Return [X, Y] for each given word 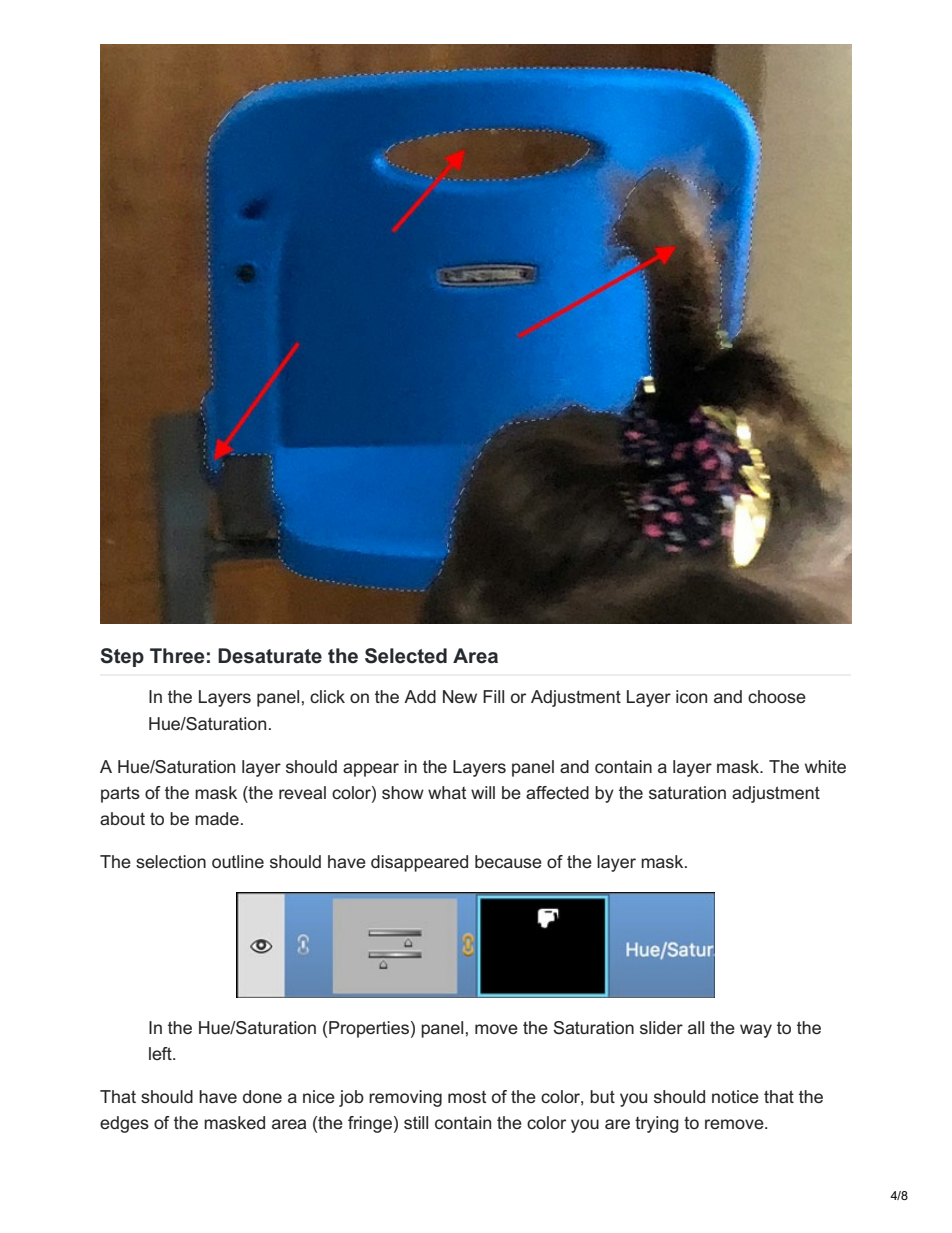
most [467, 1097]
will [483, 792]
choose [777, 696]
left [161, 1053]
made [217, 818]
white [825, 766]
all [696, 1027]
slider [661, 1027]
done [262, 1096]
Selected [406, 656]
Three [177, 656]
